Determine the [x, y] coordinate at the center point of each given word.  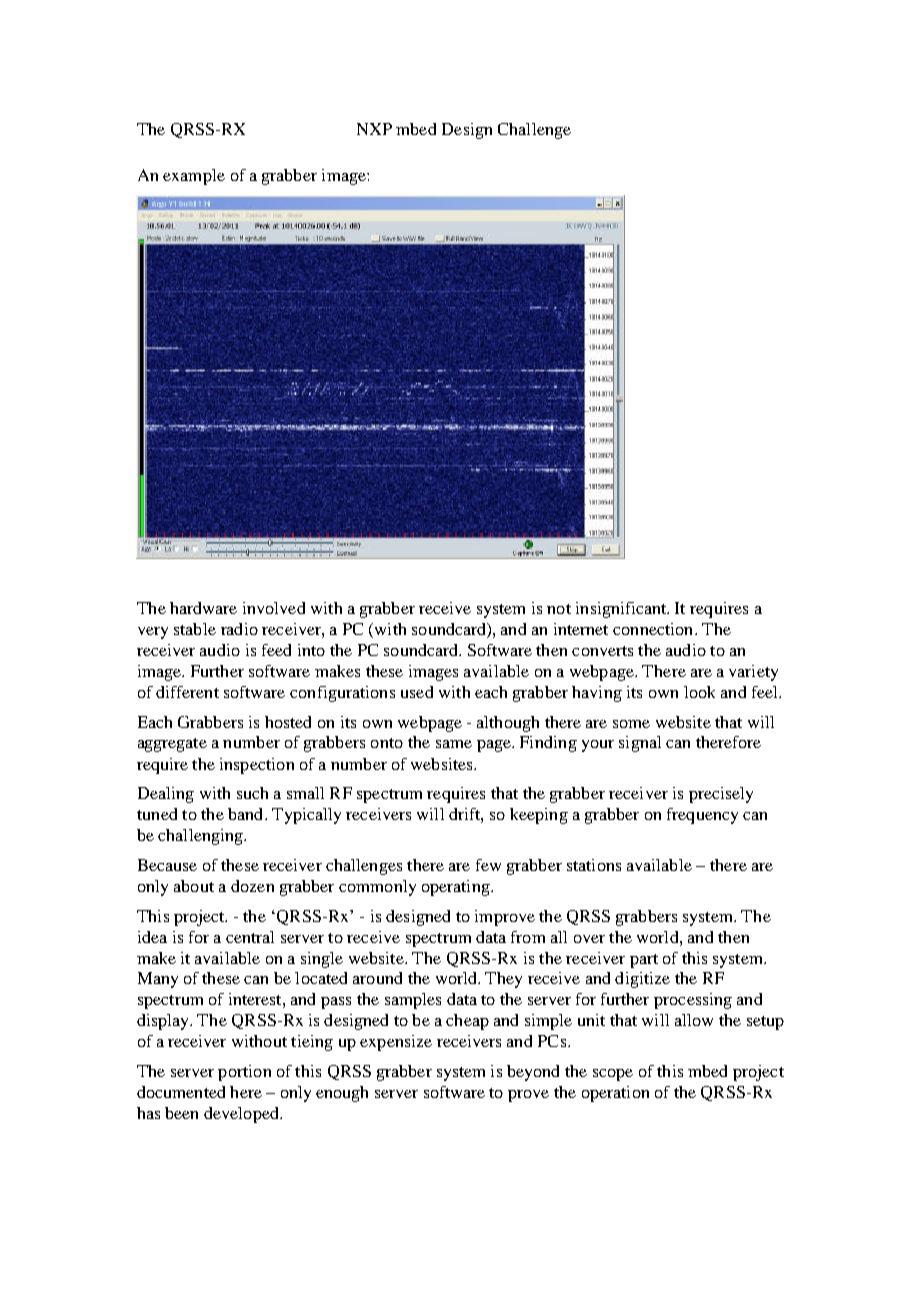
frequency [702, 816]
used [417, 692]
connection [654, 629]
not [559, 609]
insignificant [622, 610]
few [488, 865]
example [194, 177]
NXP [374, 129]
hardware [203, 608]
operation [615, 1094]
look [699, 692]
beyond [533, 1073]
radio [239, 629]
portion [244, 1073]
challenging [202, 837]
